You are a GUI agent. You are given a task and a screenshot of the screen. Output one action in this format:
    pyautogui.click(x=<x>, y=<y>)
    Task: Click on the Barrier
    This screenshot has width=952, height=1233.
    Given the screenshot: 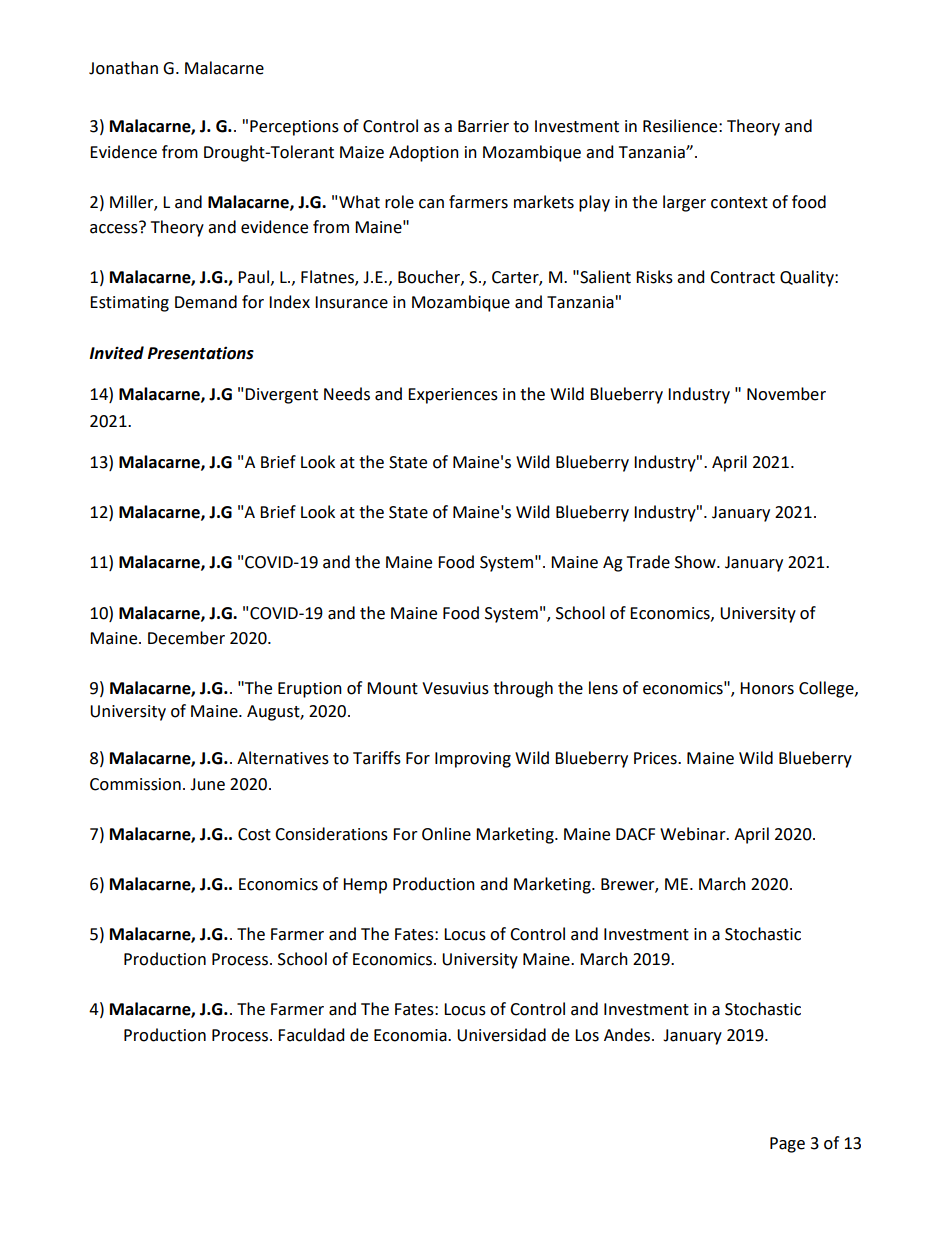 What is the action you would take?
    pyautogui.click(x=483, y=126)
